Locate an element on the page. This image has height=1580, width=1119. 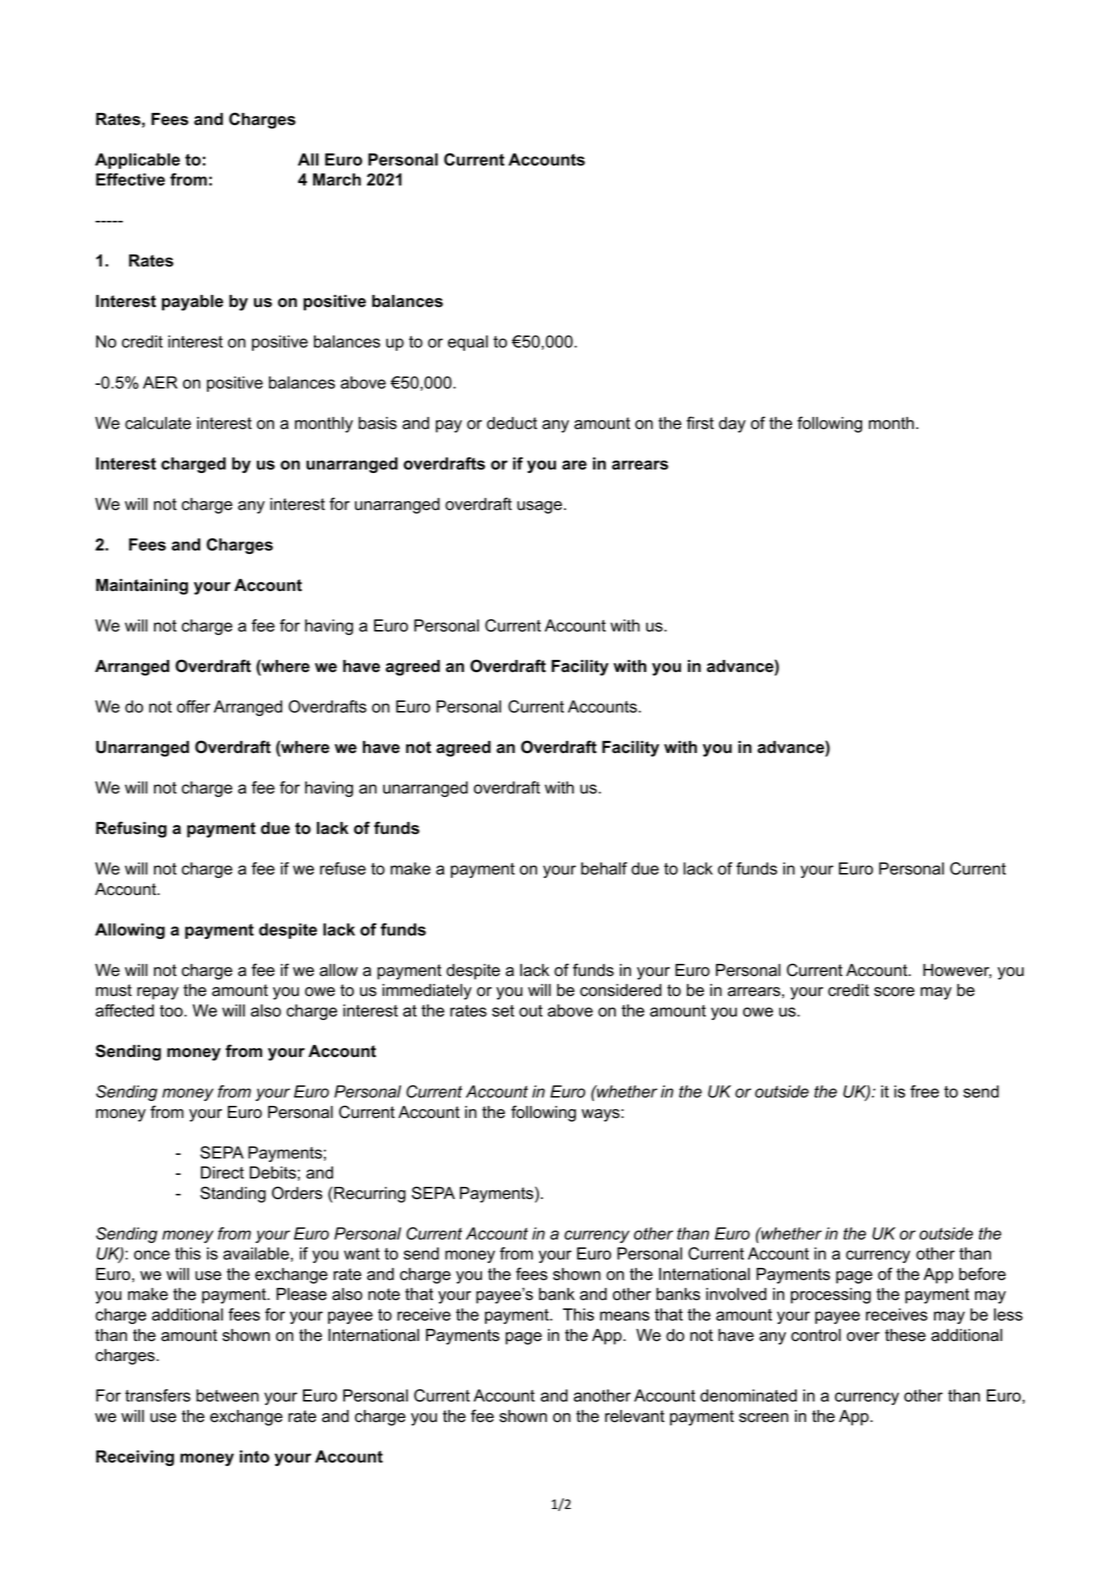
set is located at coordinates (503, 1011).
